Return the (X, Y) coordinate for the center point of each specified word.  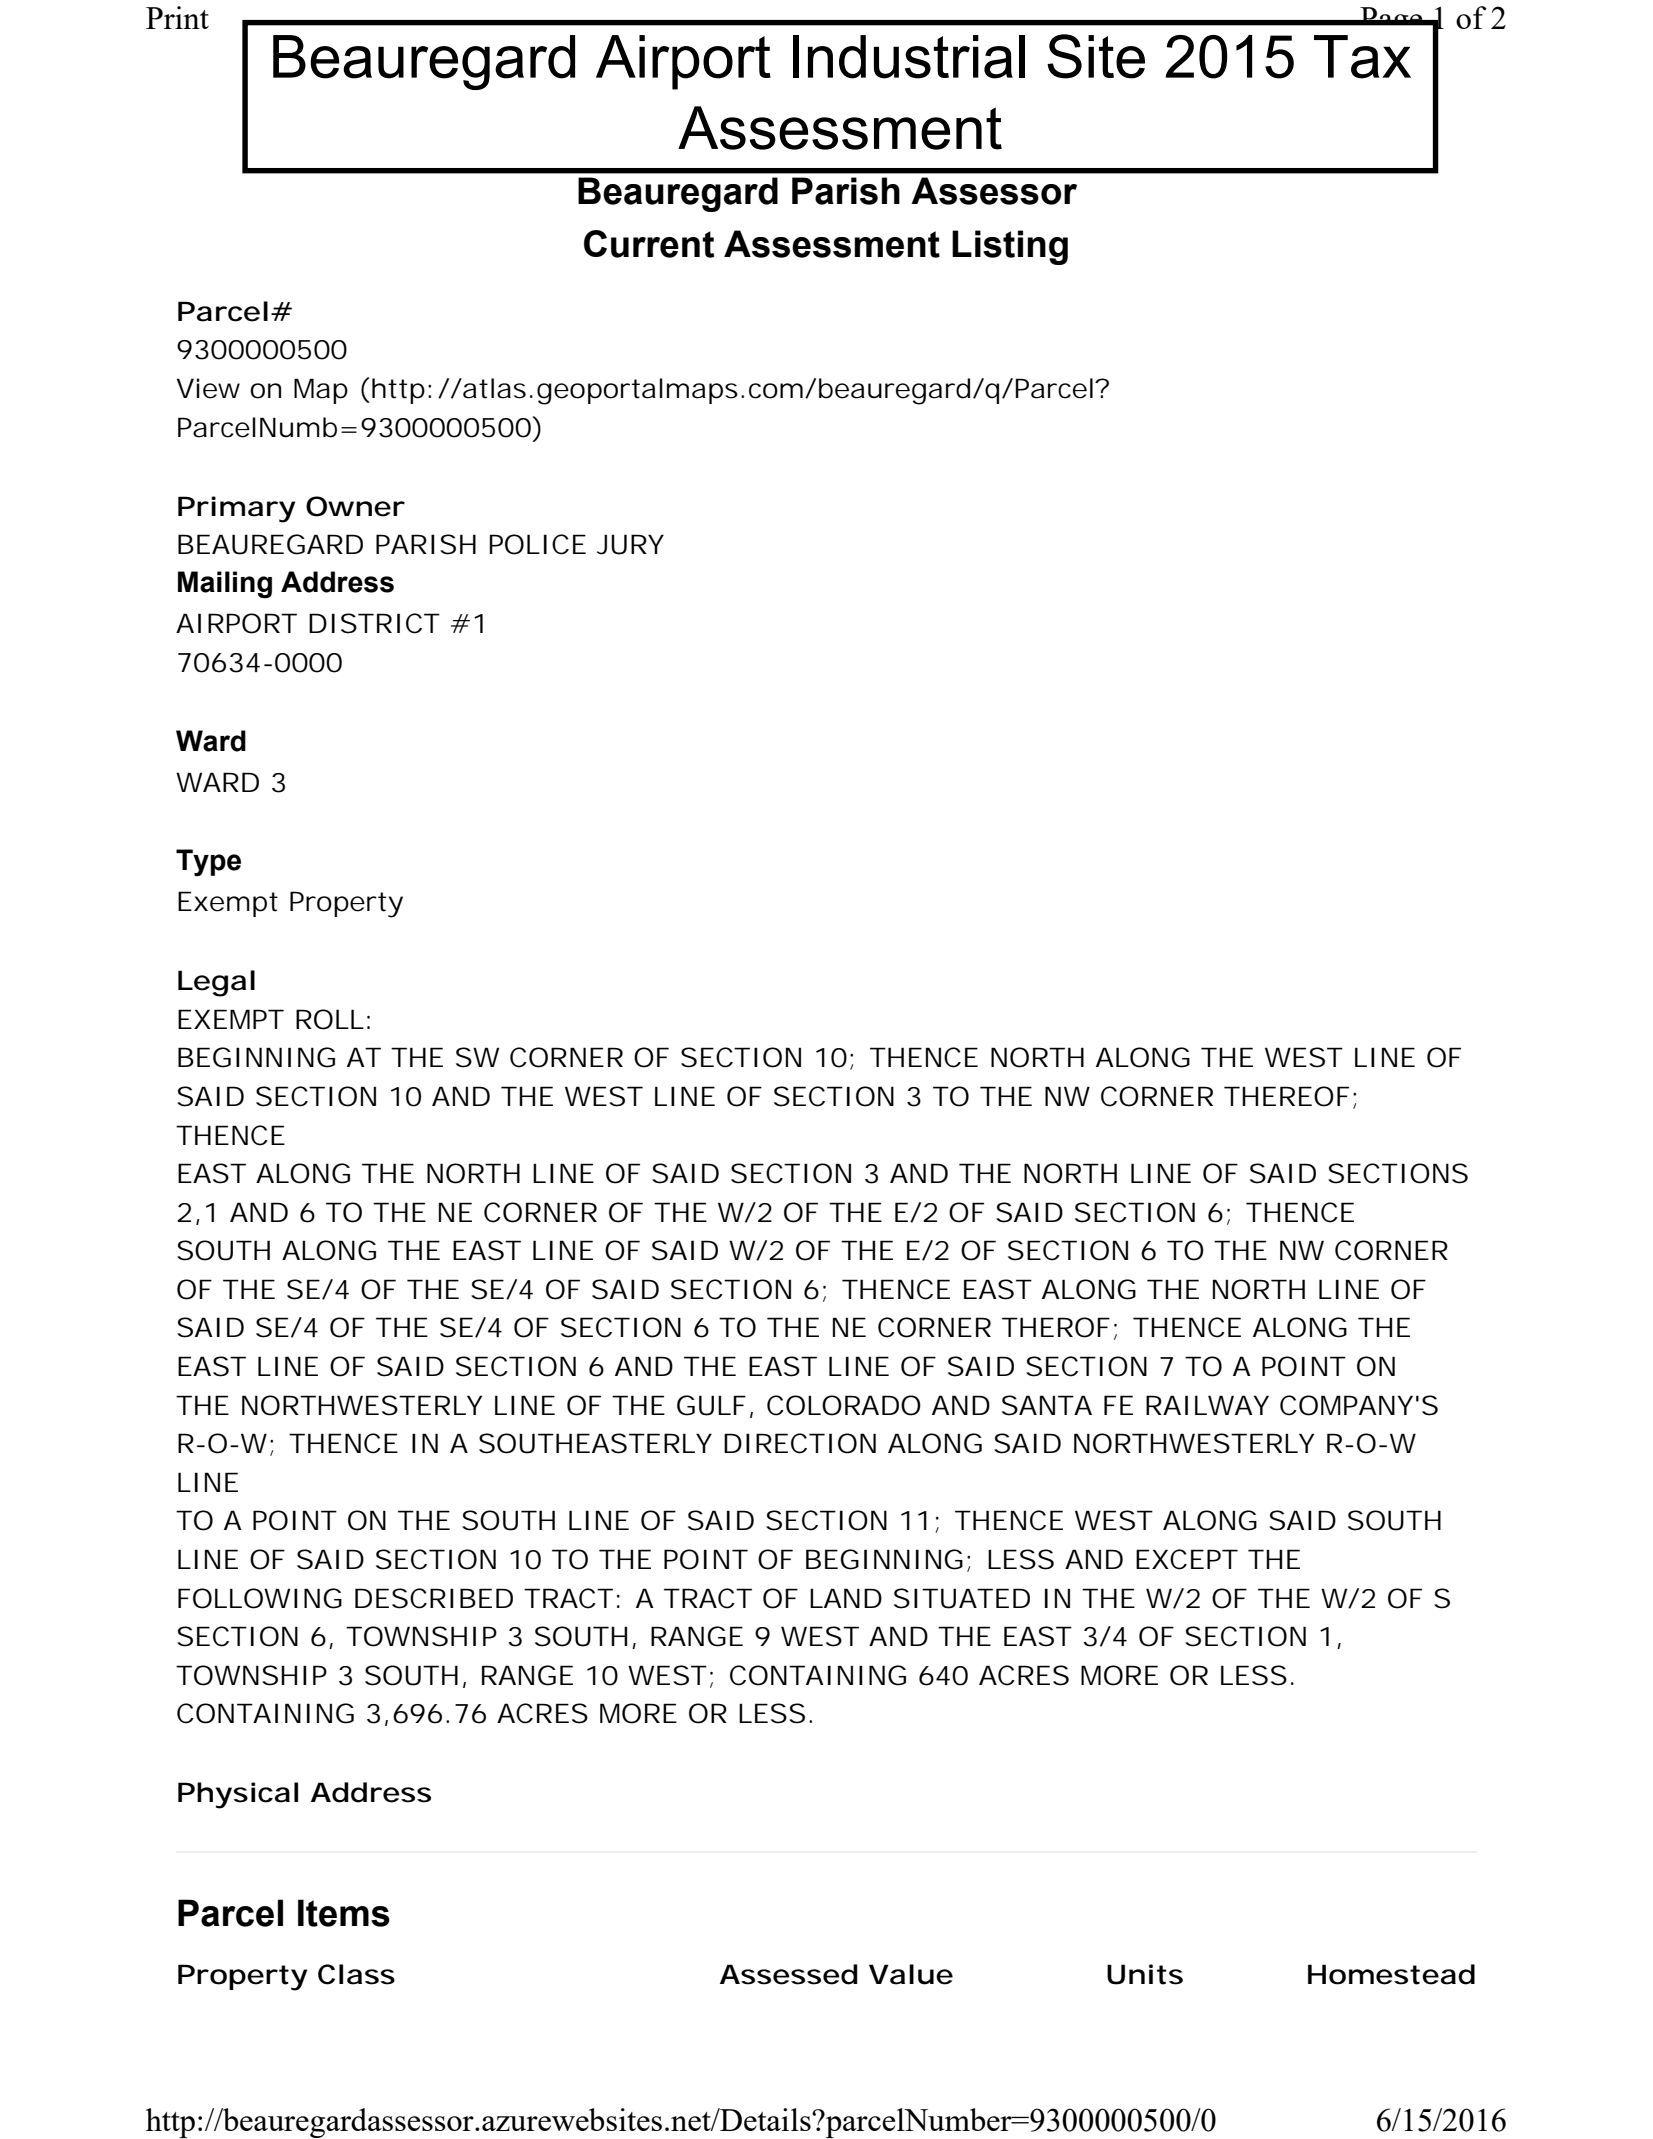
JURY (630, 544)
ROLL (330, 1019)
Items (344, 1913)
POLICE (538, 544)
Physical (238, 1795)
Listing (1010, 247)
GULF (711, 1405)
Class (356, 1974)
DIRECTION (800, 1443)
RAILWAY (1207, 1405)
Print (177, 17)
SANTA (1047, 1405)
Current (649, 244)
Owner (355, 506)
